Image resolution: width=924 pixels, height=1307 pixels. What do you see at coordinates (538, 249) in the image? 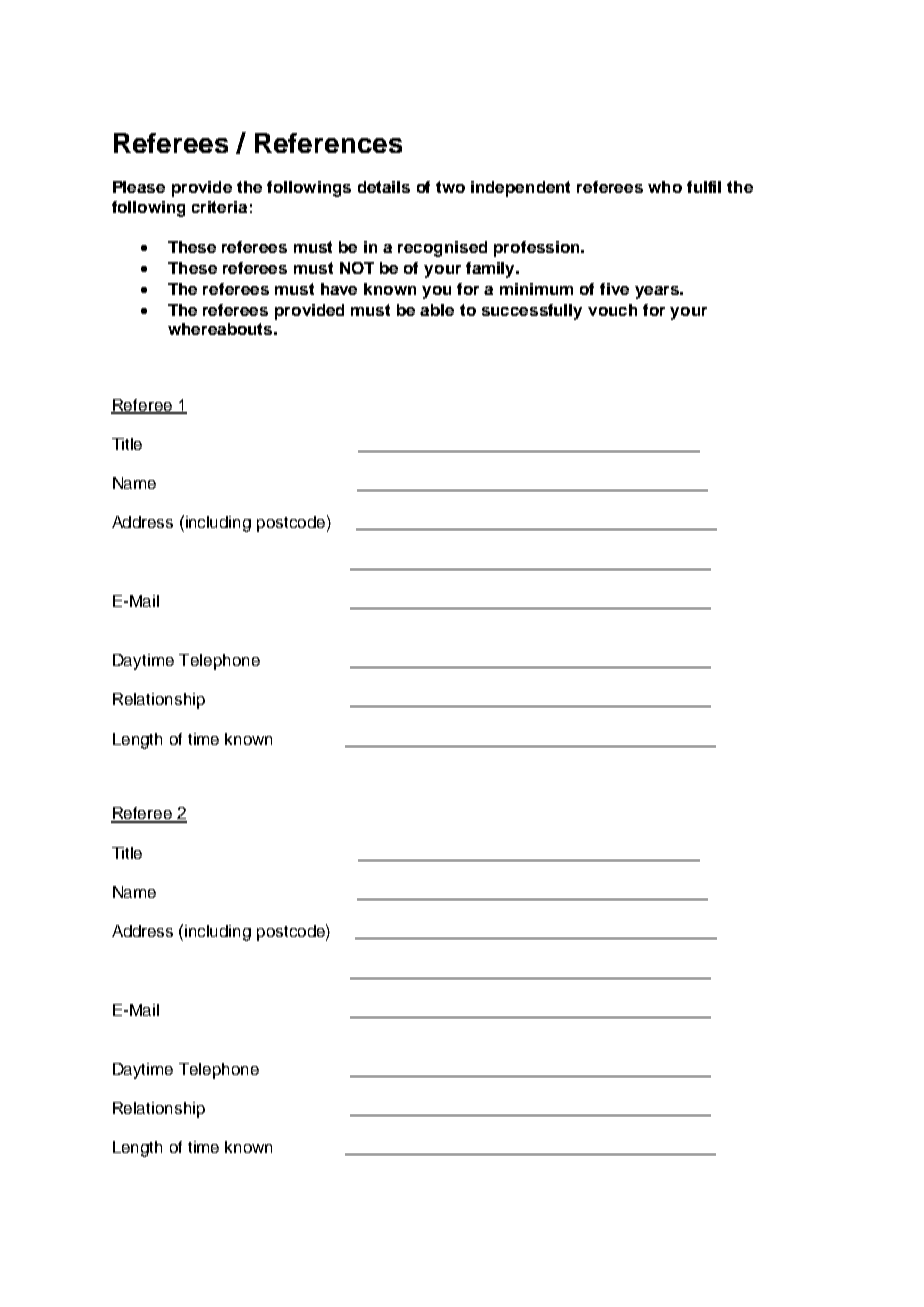
I see `profession` at bounding box center [538, 249].
